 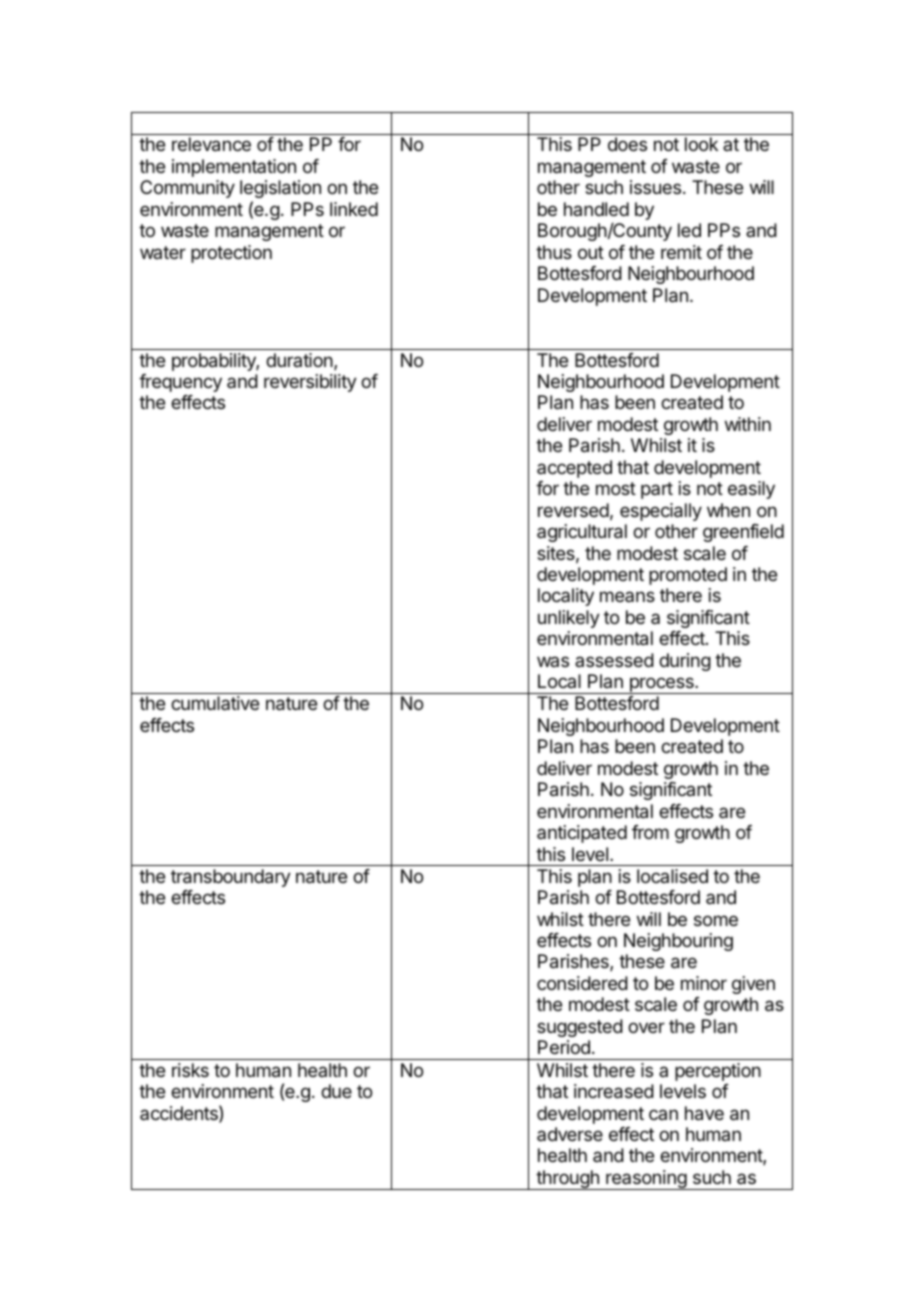 I want to click on risks, so click(x=190, y=1070).
